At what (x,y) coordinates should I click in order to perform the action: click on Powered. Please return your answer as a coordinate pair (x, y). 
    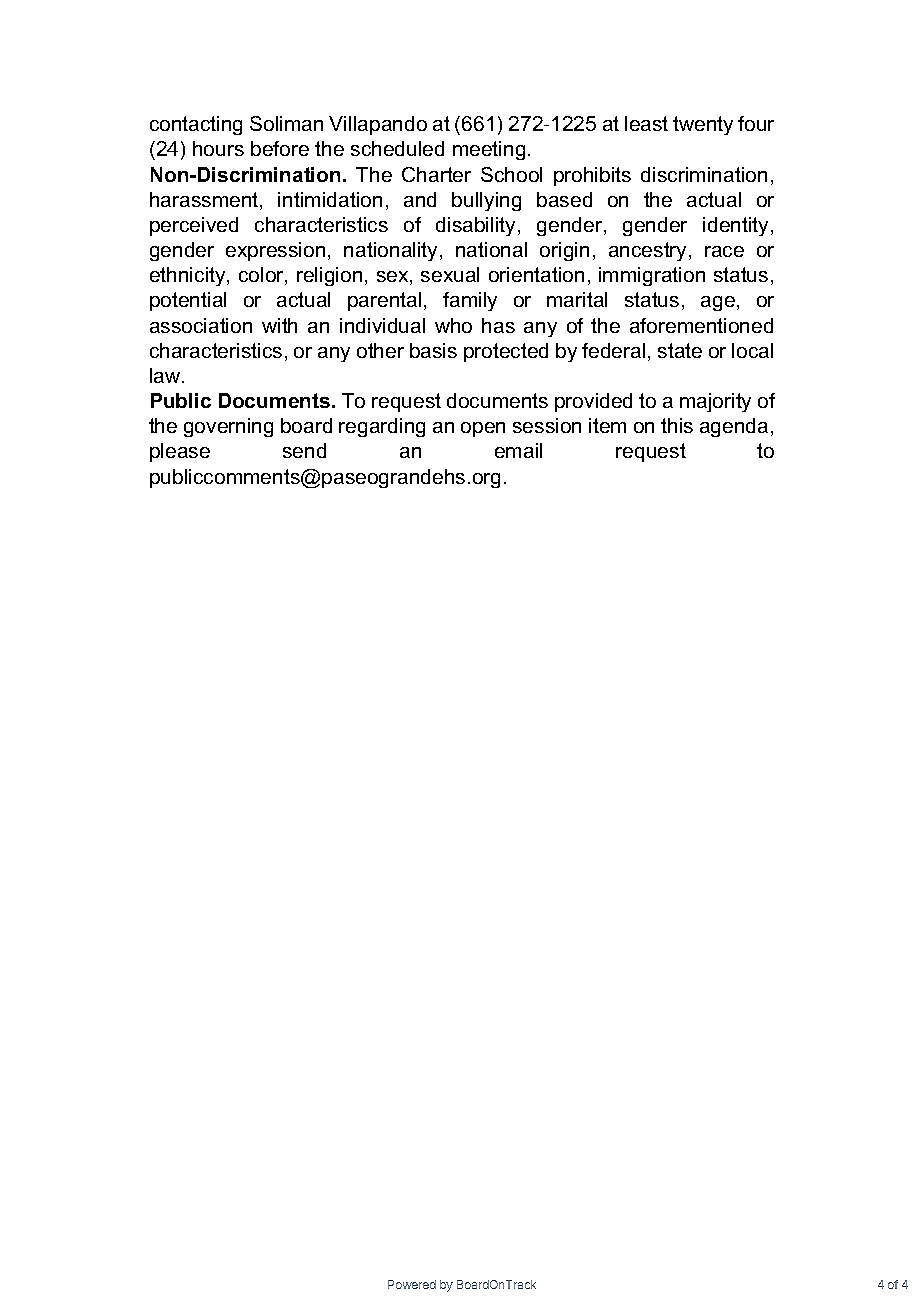
    Looking at the image, I should click on (412, 1284).
